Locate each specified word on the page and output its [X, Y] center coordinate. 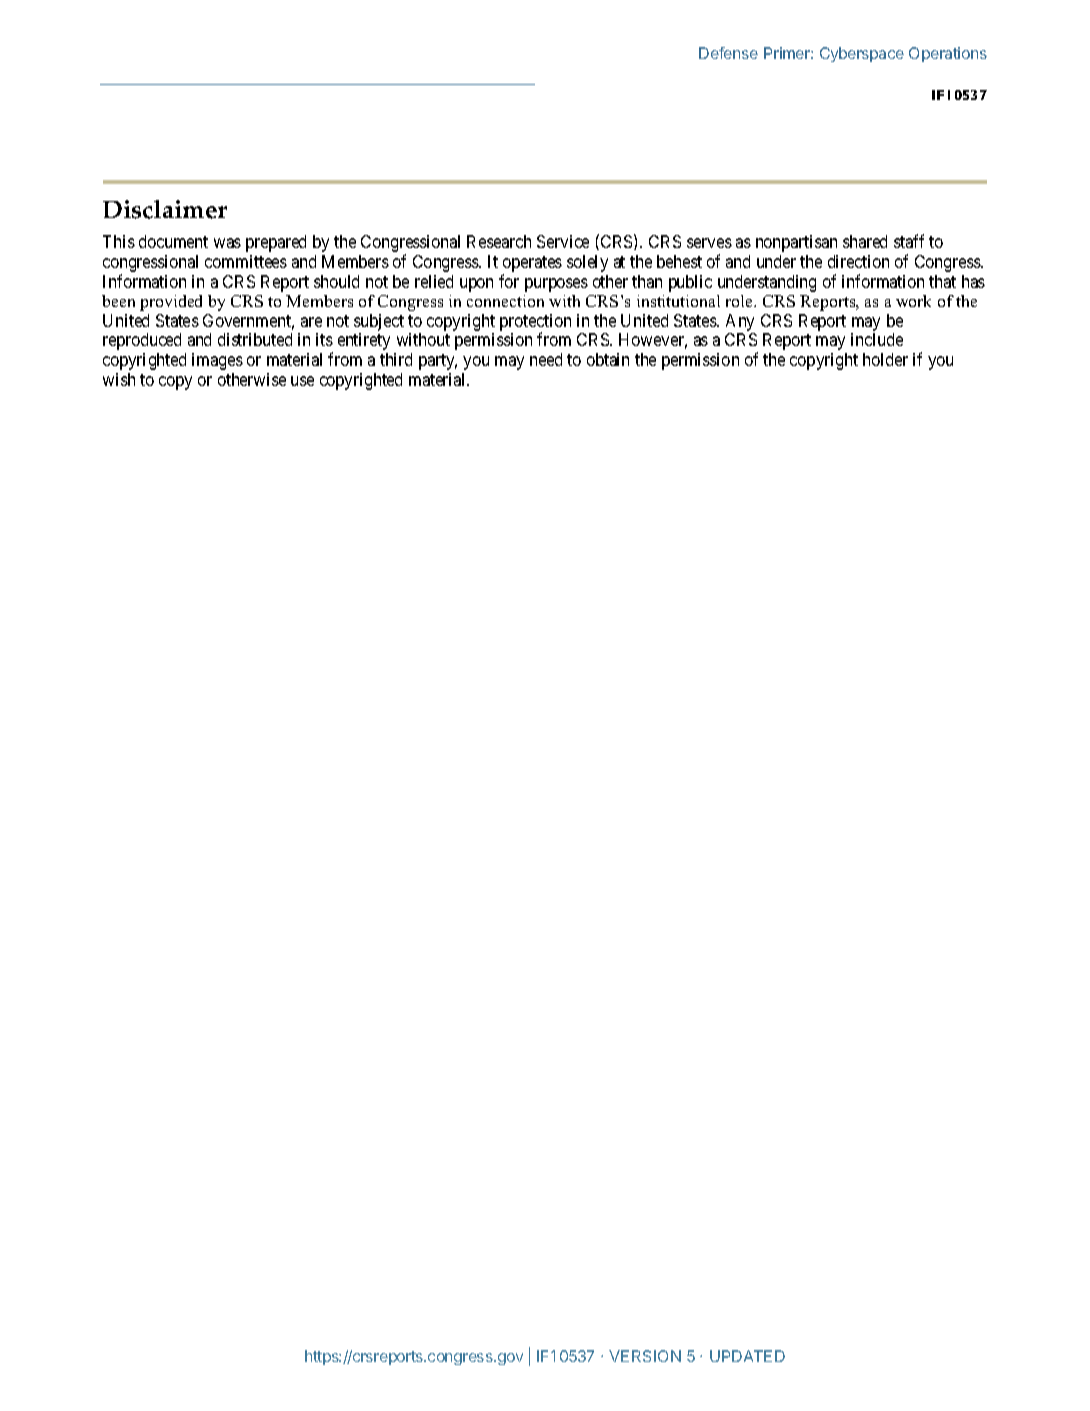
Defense [728, 53]
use [302, 381]
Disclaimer [165, 209]
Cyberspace [862, 54]
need [546, 359]
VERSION [645, 1356]
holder [885, 359]
